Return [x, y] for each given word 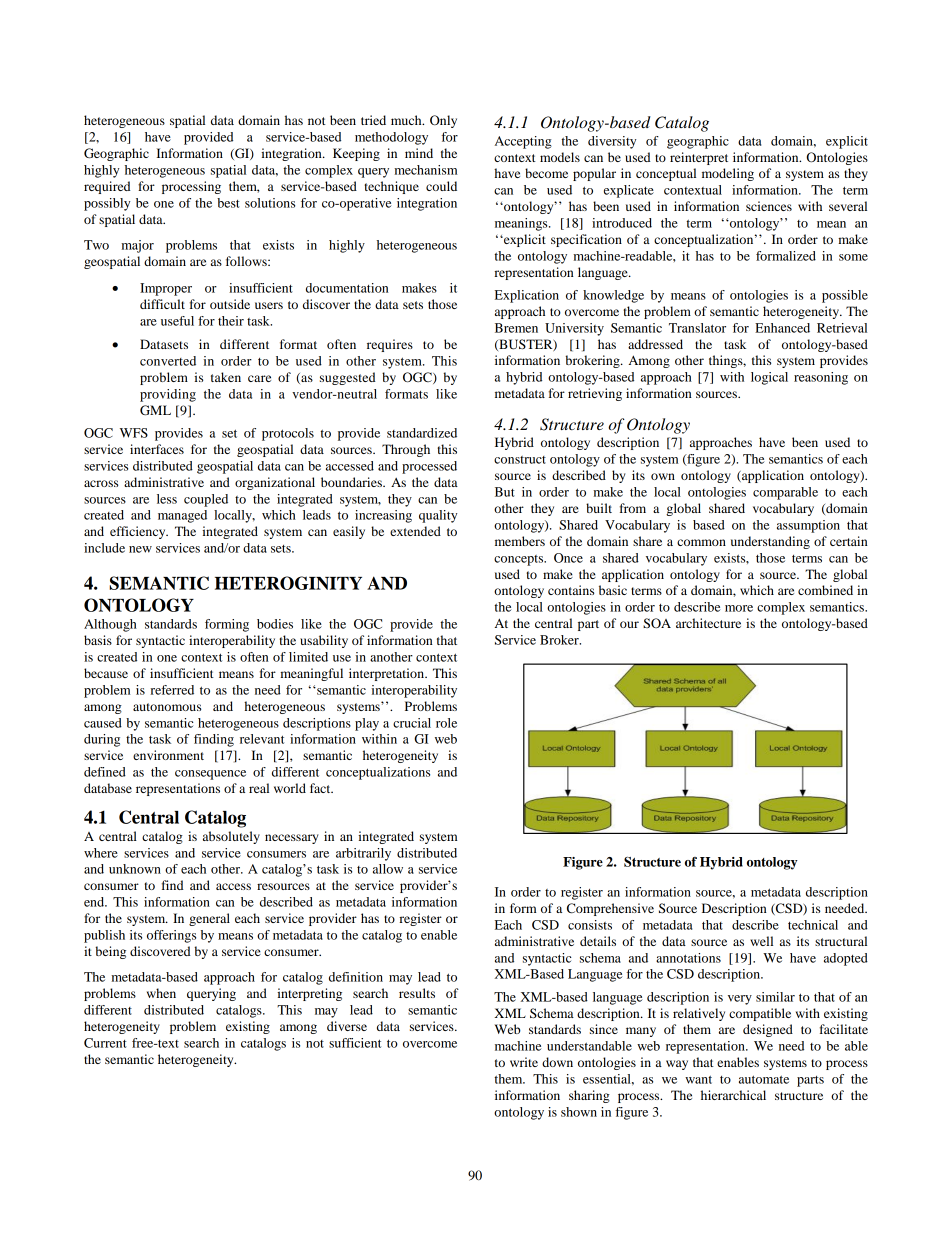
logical [769, 378]
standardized [422, 433]
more [739, 608]
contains [571, 590]
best [228, 203]
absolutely [231, 837]
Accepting [523, 142]
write [524, 1062]
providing [168, 395]
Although [110, 625]
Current [105, 1043]
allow [388, 869]
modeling [728, 174]
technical [813, 925]
